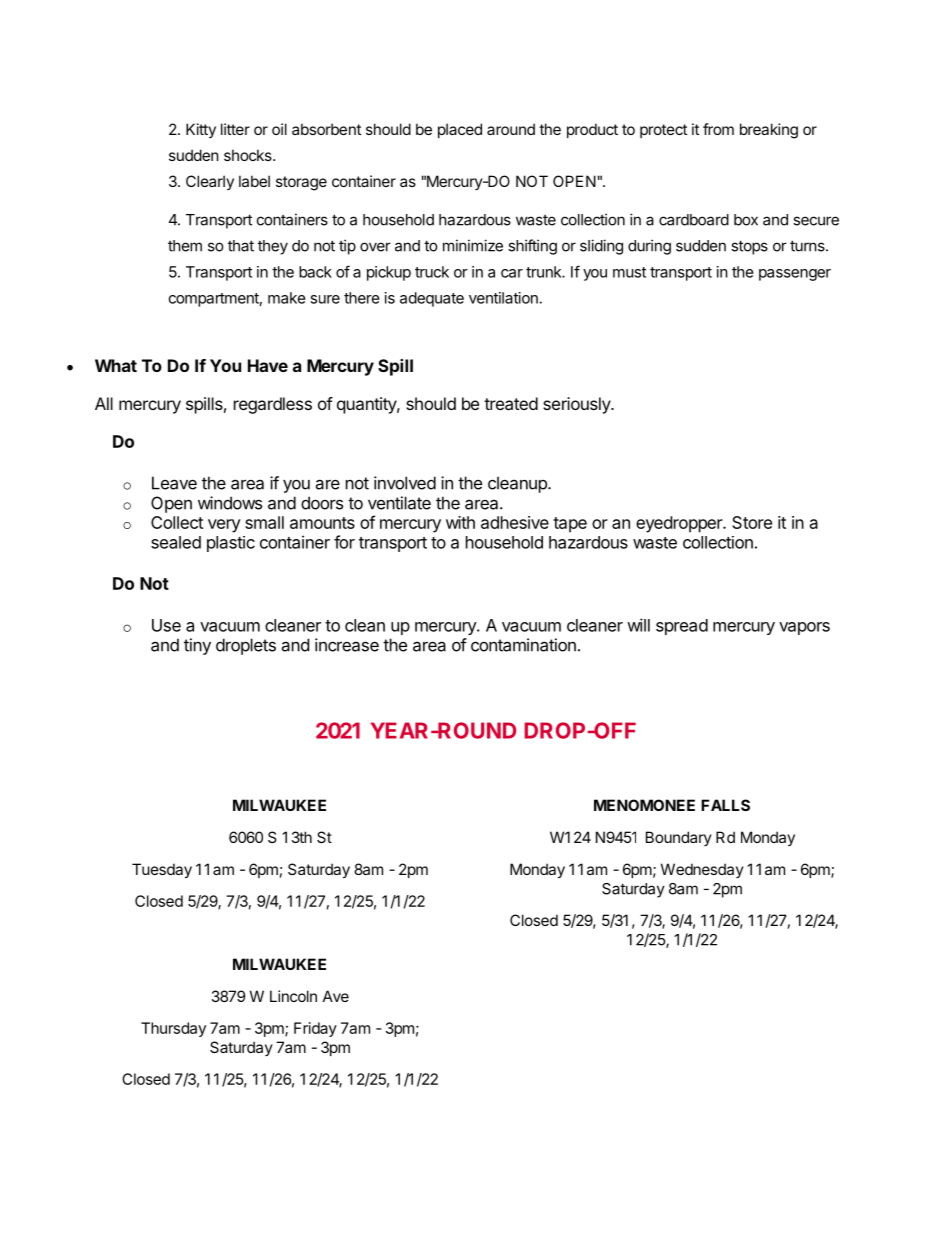 The height and width of the screenshot is (1233, 952). I want to click on Wednesday, so click(702, 870).
